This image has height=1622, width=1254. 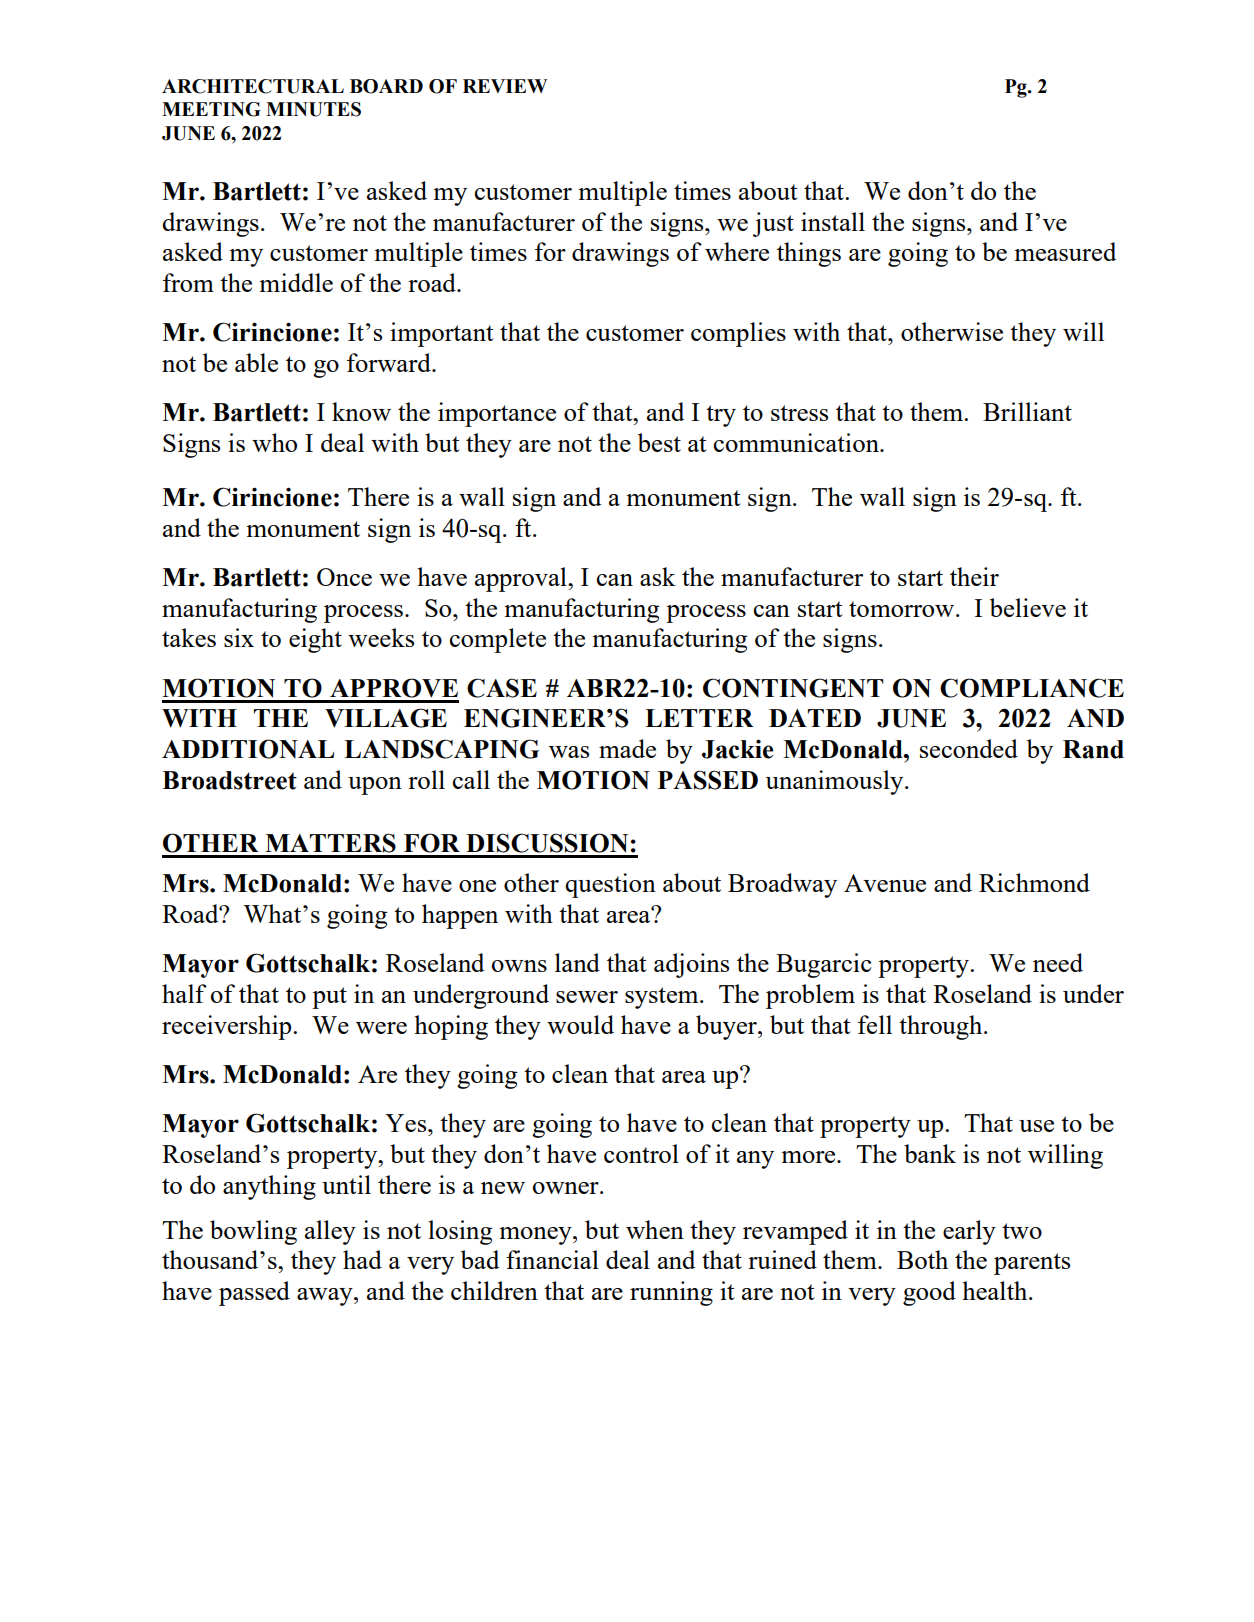 I want to click on when, so click(x=655, y=1229).
